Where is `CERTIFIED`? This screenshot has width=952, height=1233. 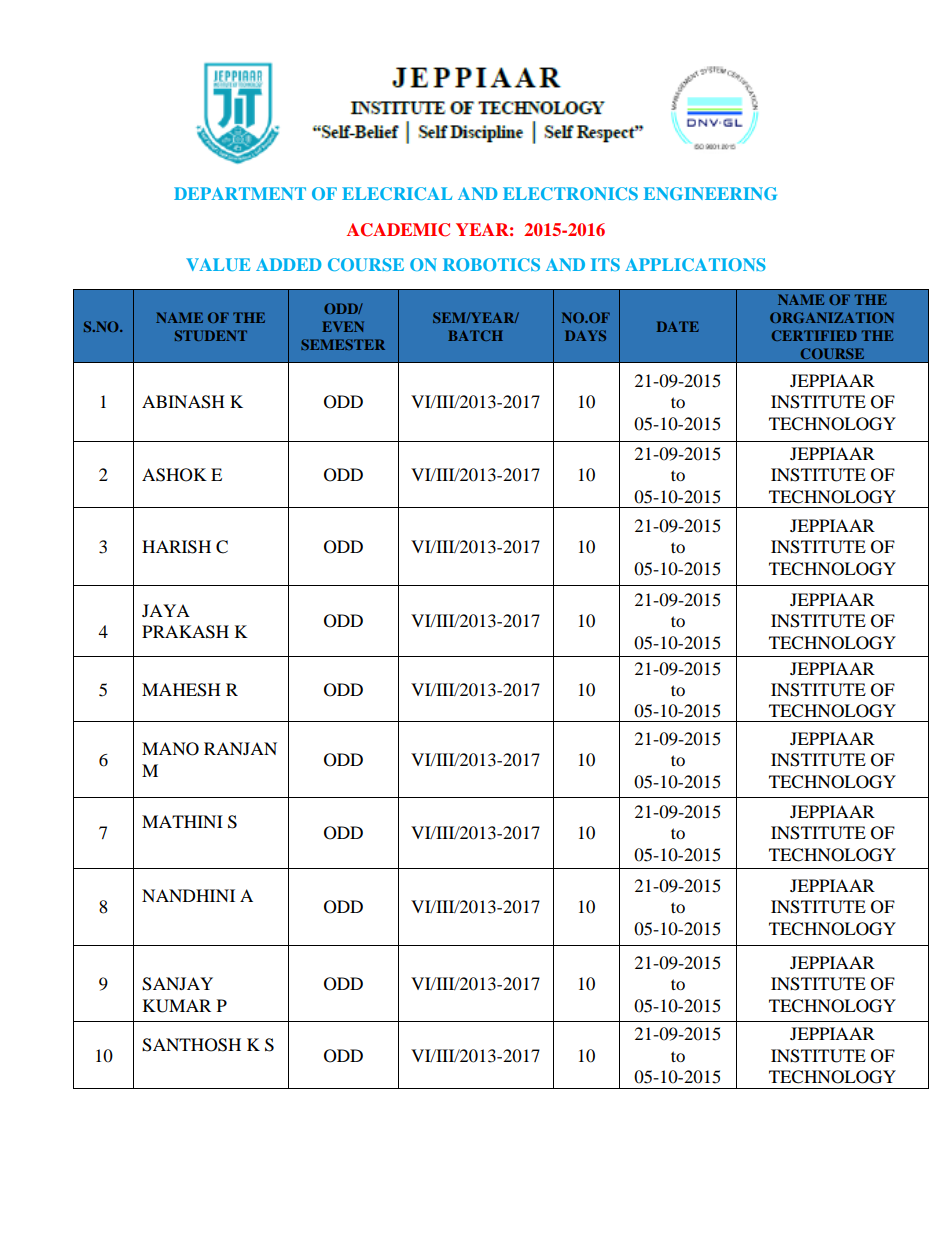
CERTIFIED is located at coordinates (814, 335).
